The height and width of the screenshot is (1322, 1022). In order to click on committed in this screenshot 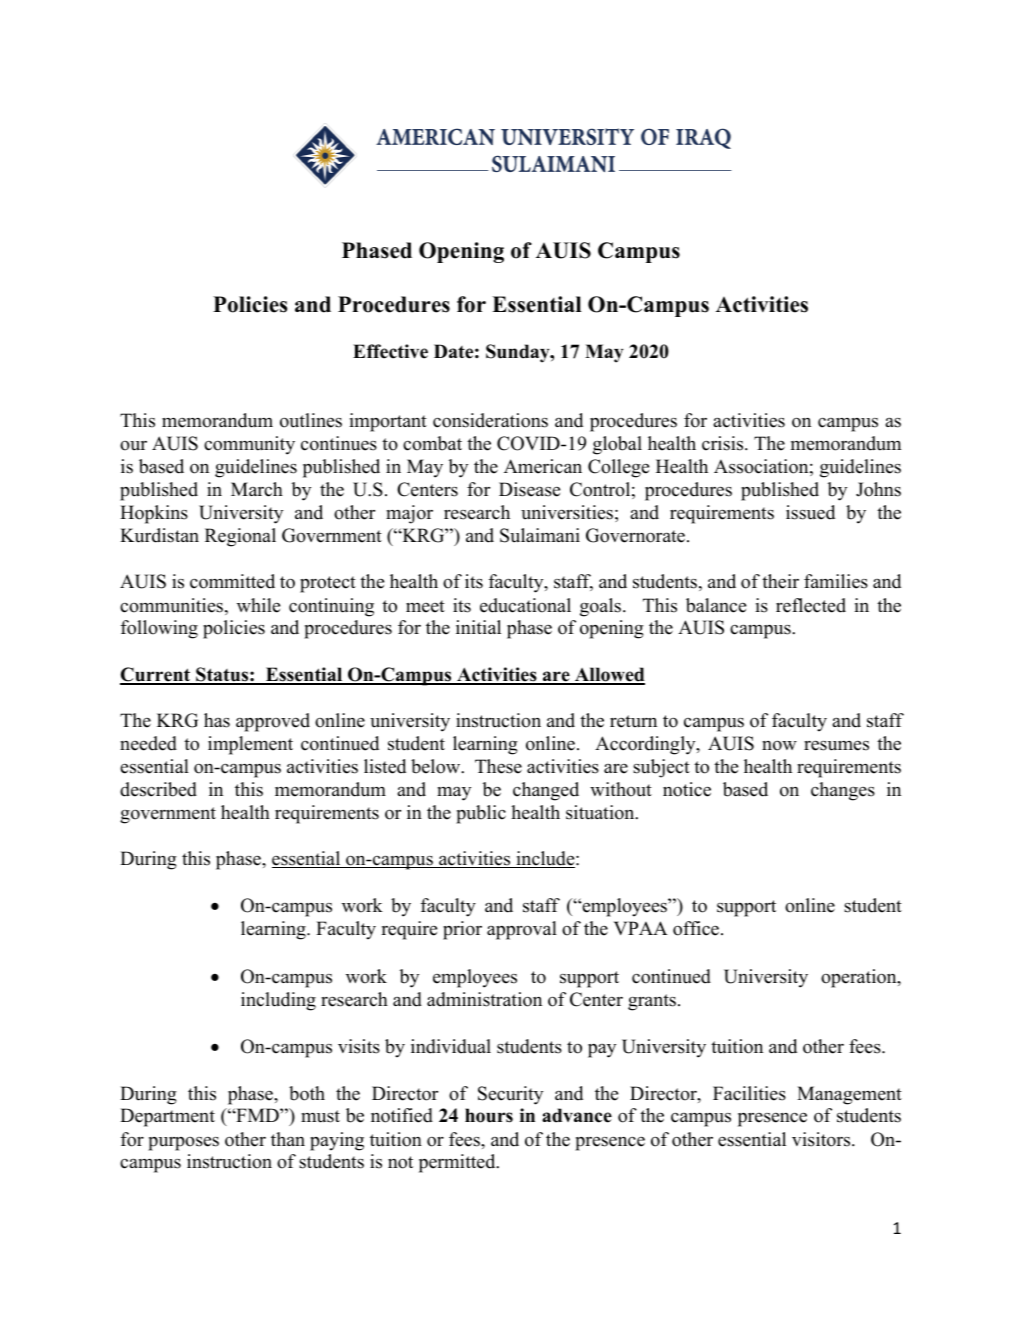, I will do `click(232, 581)`.
